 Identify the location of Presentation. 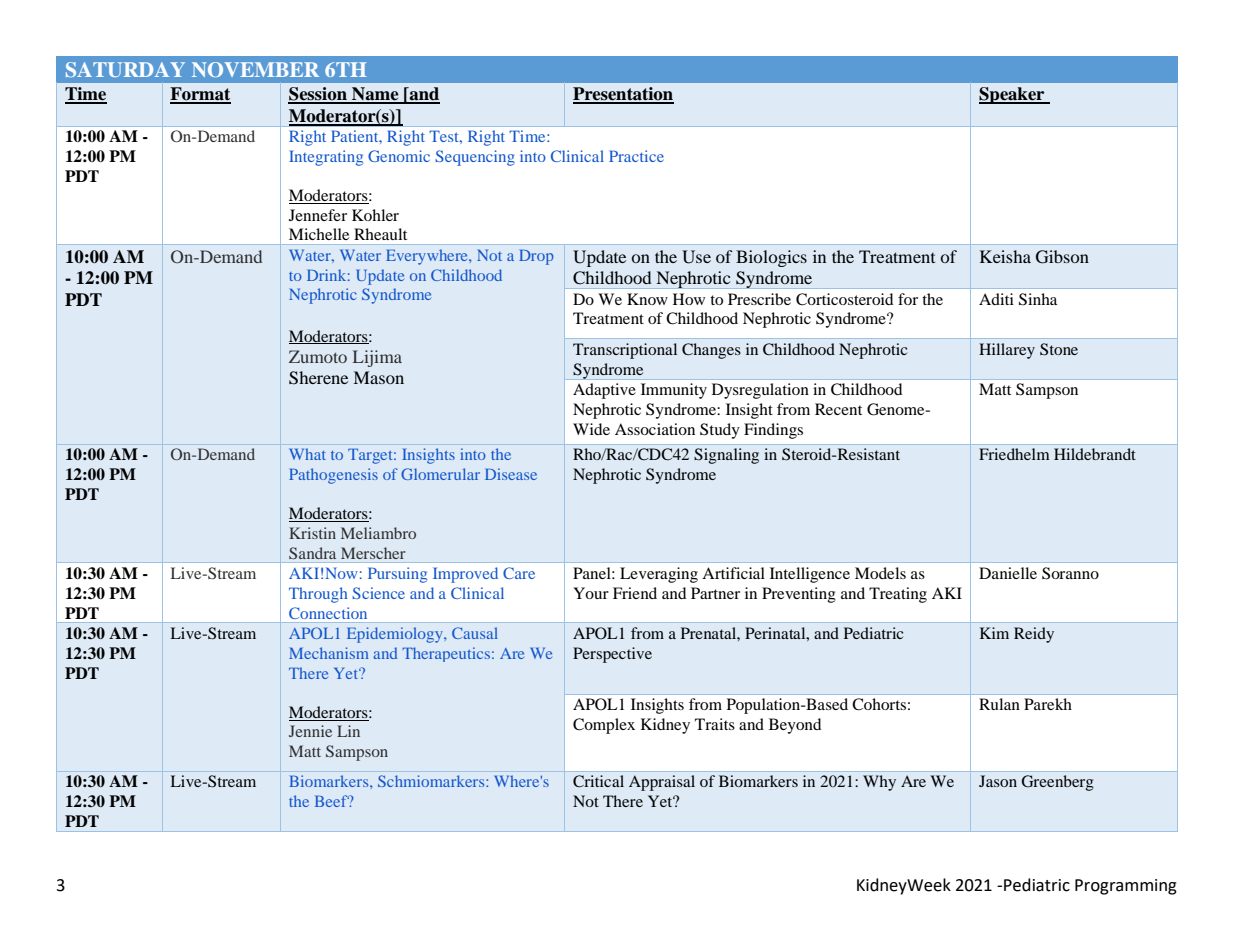
(623, 95).
